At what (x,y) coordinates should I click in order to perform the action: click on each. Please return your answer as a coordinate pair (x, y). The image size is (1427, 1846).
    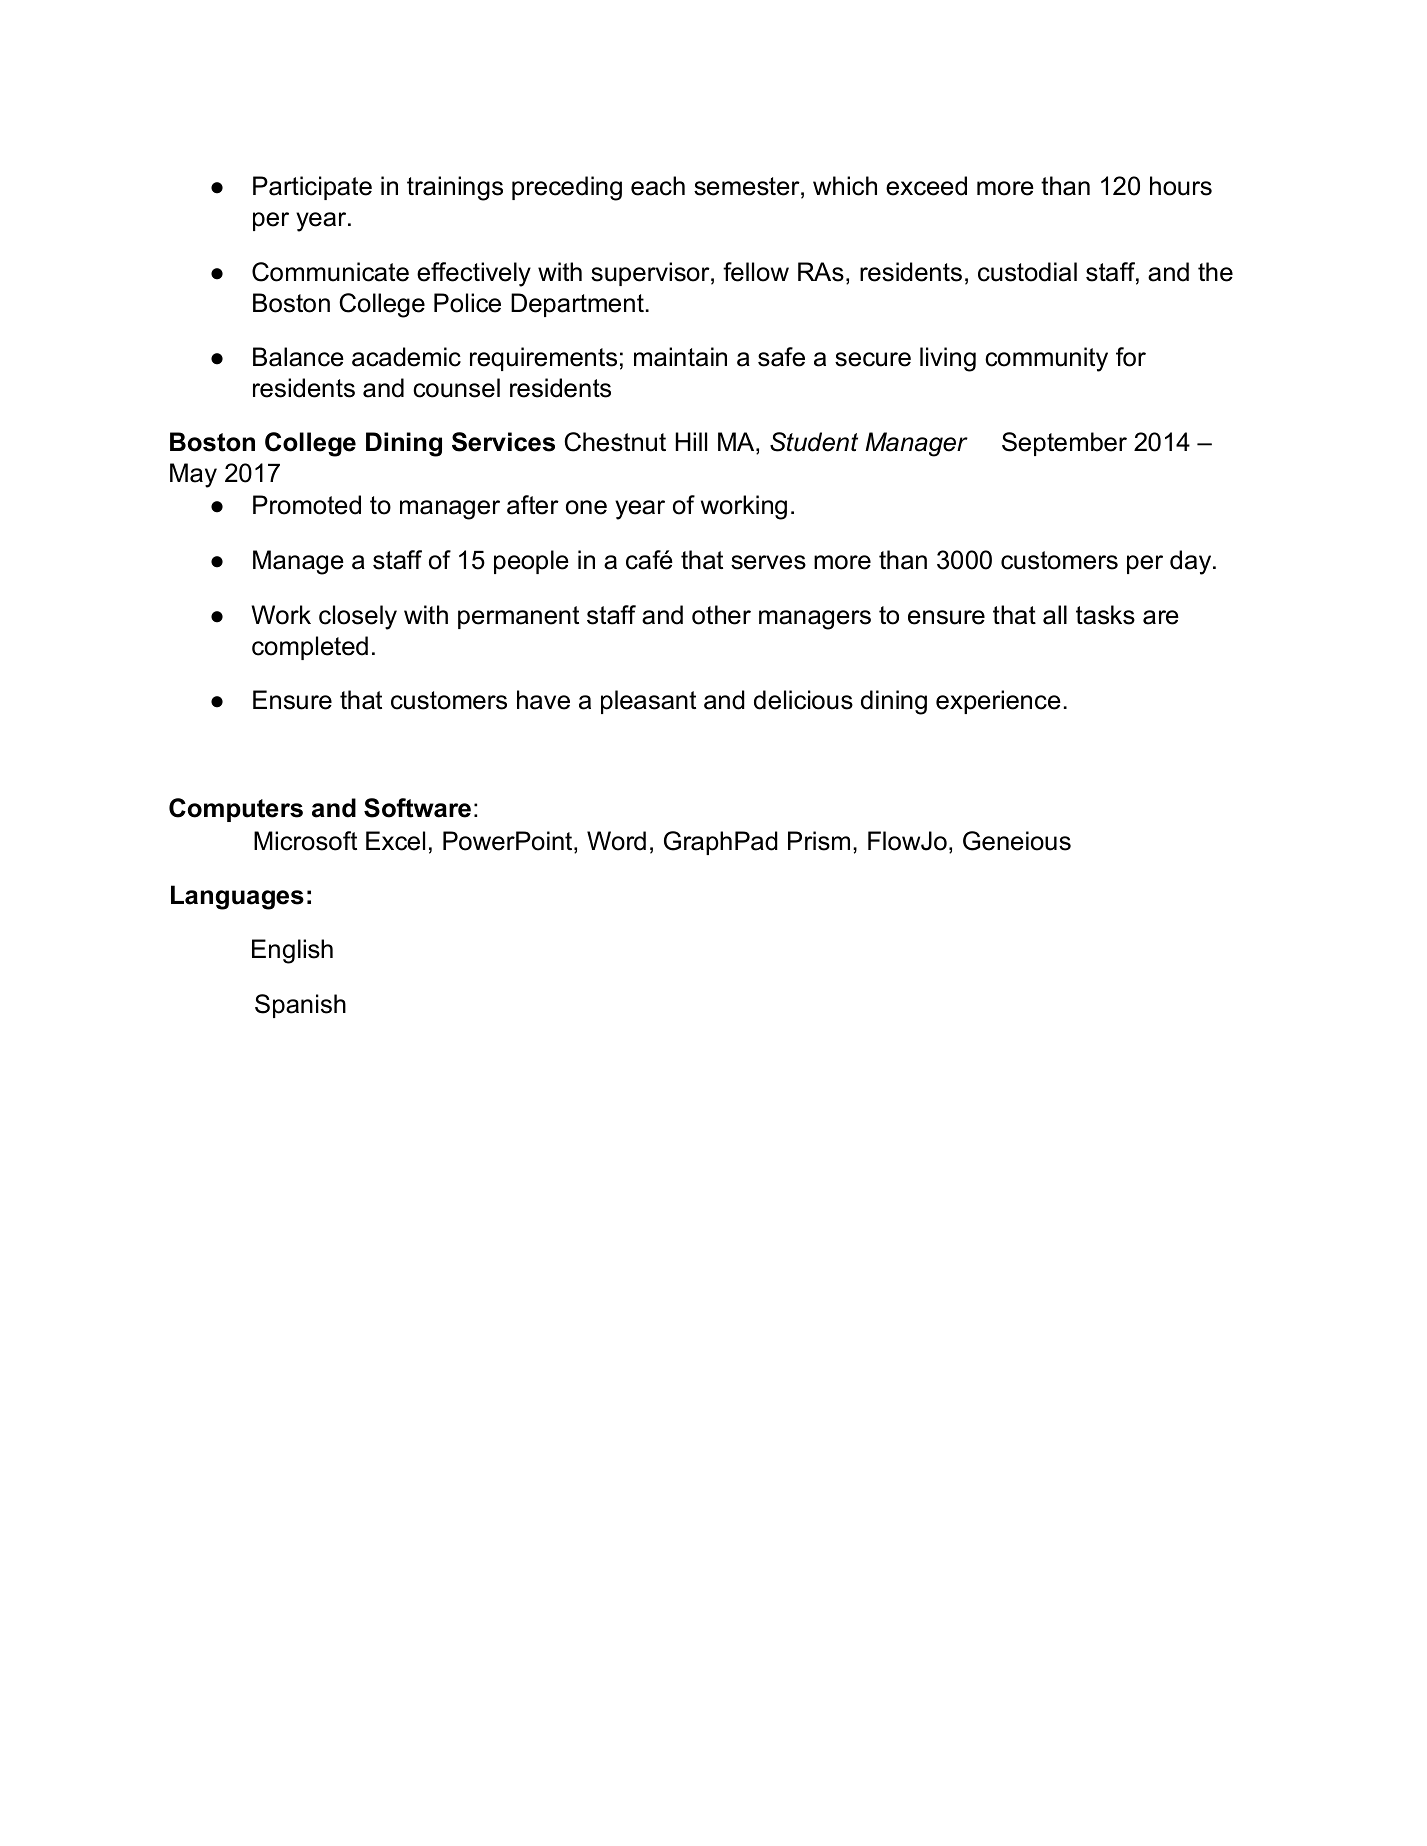
    Looking at the image, I should click on (658, 186).
